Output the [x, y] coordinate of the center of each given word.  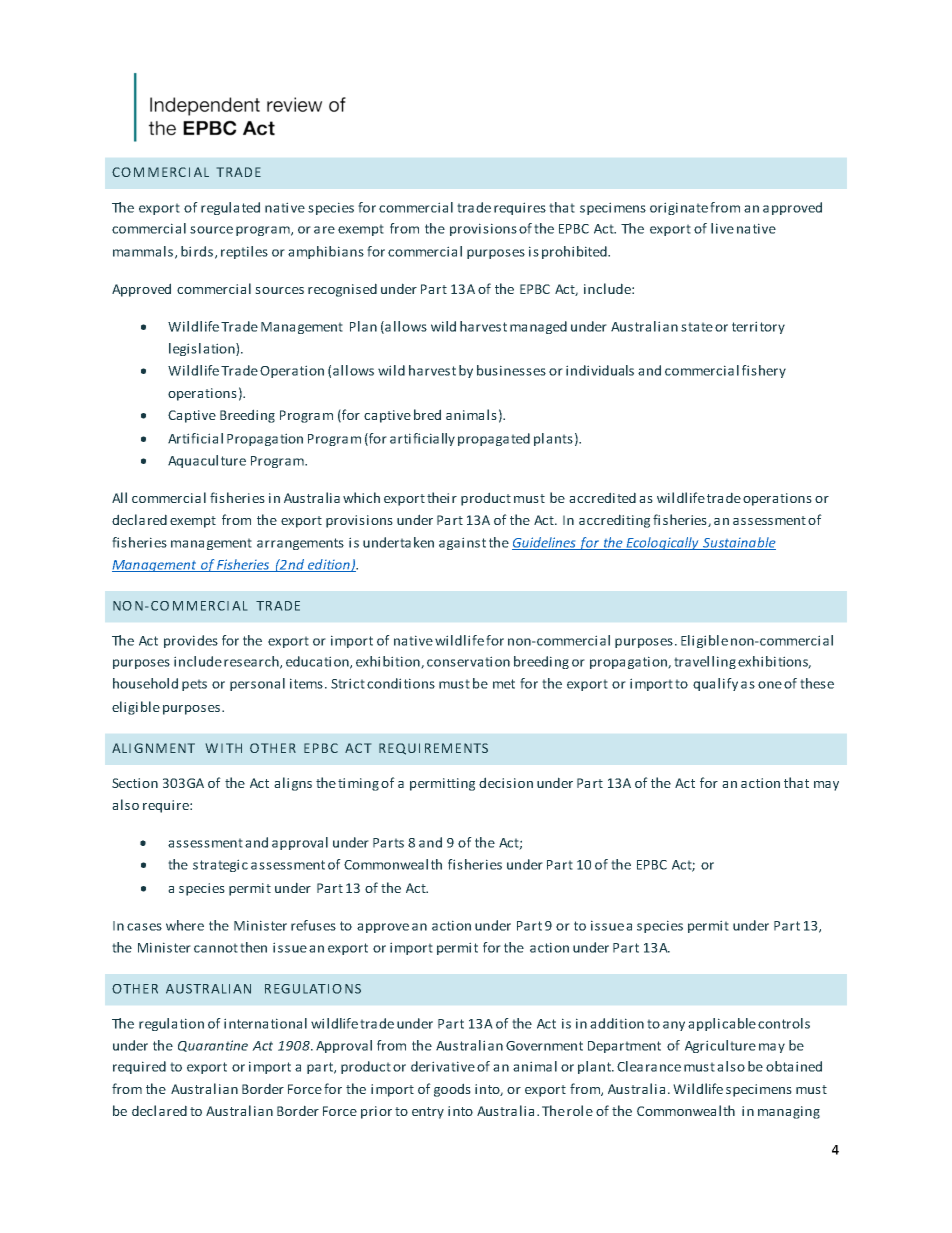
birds [197, 251]
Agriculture [720, 1046]
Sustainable [738, 543]
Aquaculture [207, 461]
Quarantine [213, 1046]
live [722, 228]
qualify [715, 684]
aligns [293, 784]
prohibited [575, 252]
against [462, 543]
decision [506, 782]
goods [452, 1090]
